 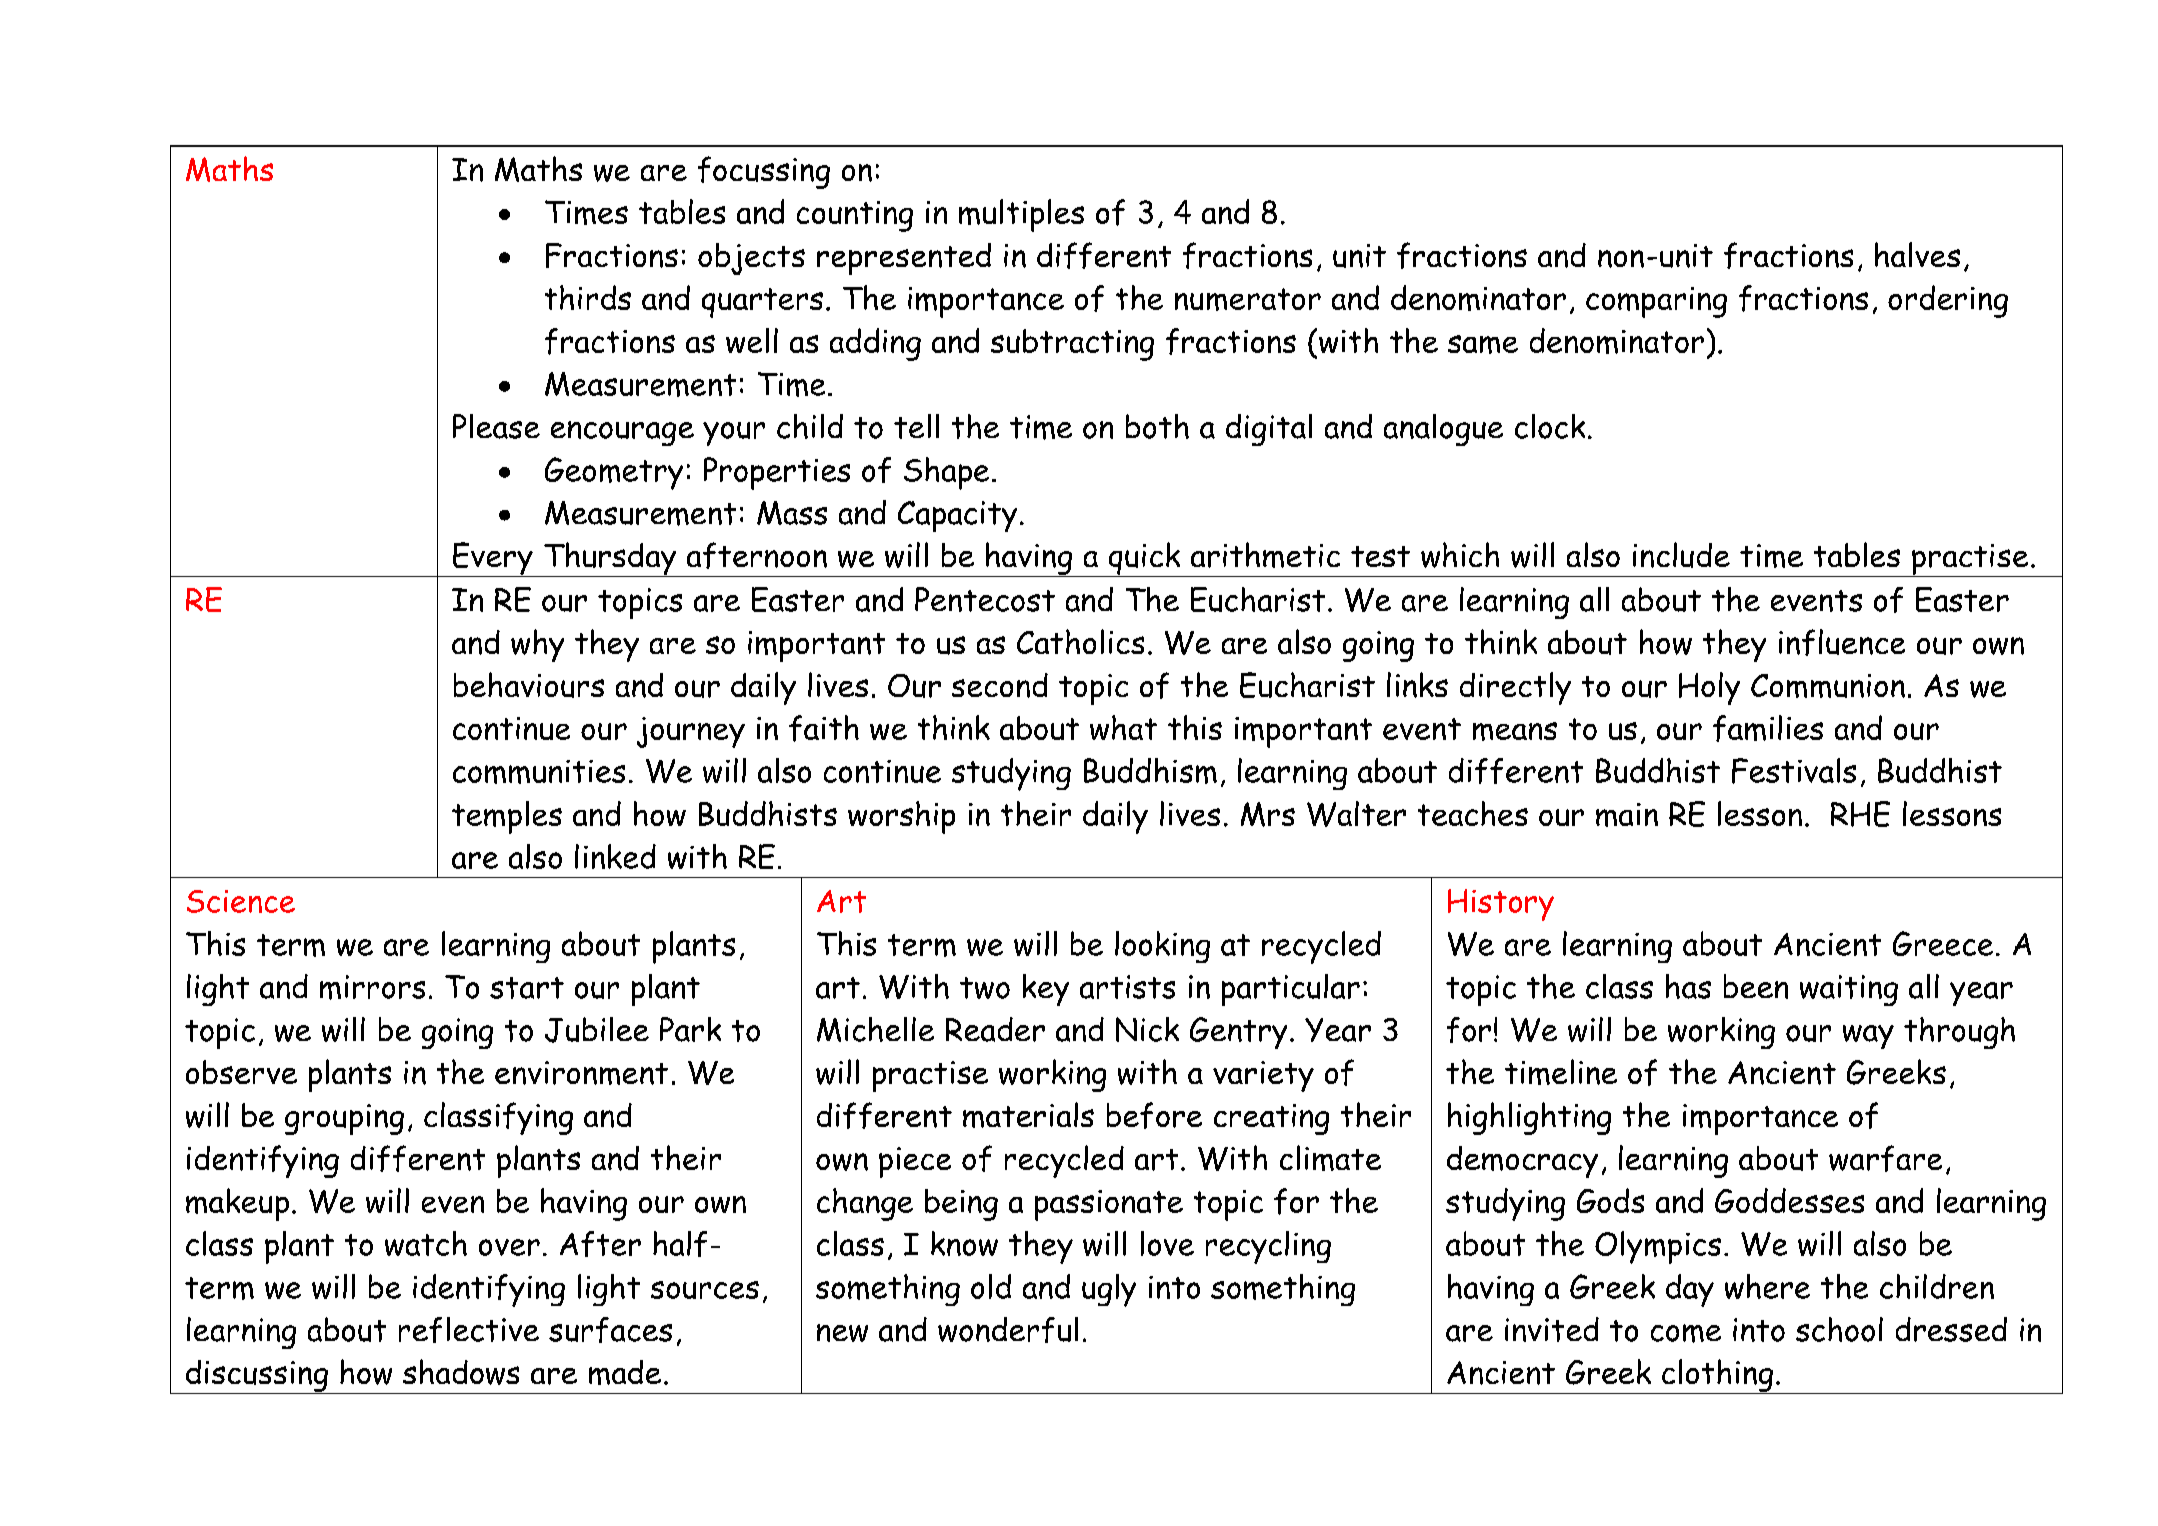 I want to click on reflective, so click(x=469, y=1330).
